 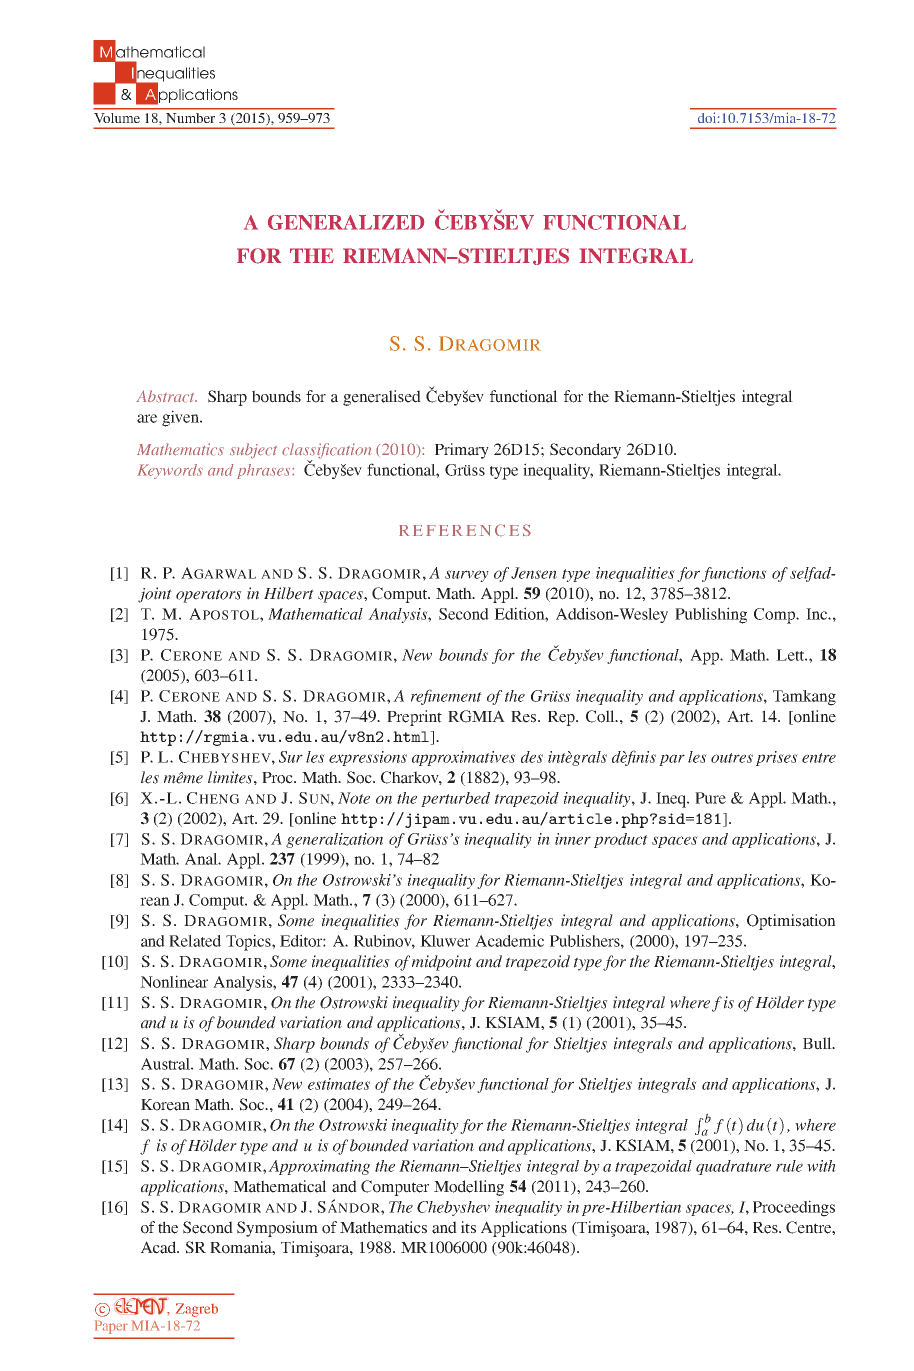 What do you see at coordinates (346, 222) in the screenshot?
I see `GENERALIZED` at bounding box center [346, 222].
